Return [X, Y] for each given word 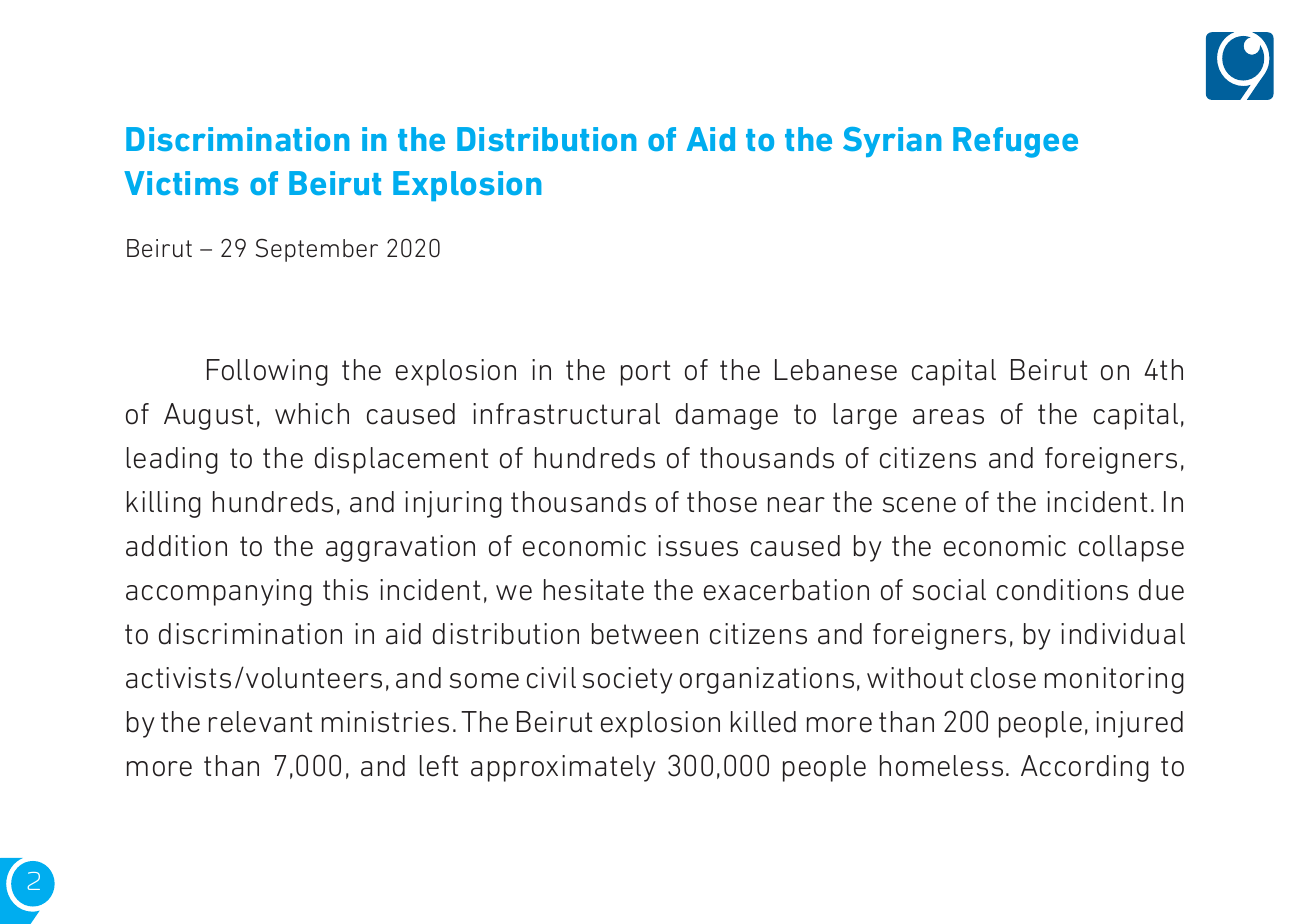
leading [172, 460]
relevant [260, 722]
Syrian [892, 142]
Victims [181, 183]
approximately [563, 768]
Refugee [1015, 142]
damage [727, 416]
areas [948, 417]
